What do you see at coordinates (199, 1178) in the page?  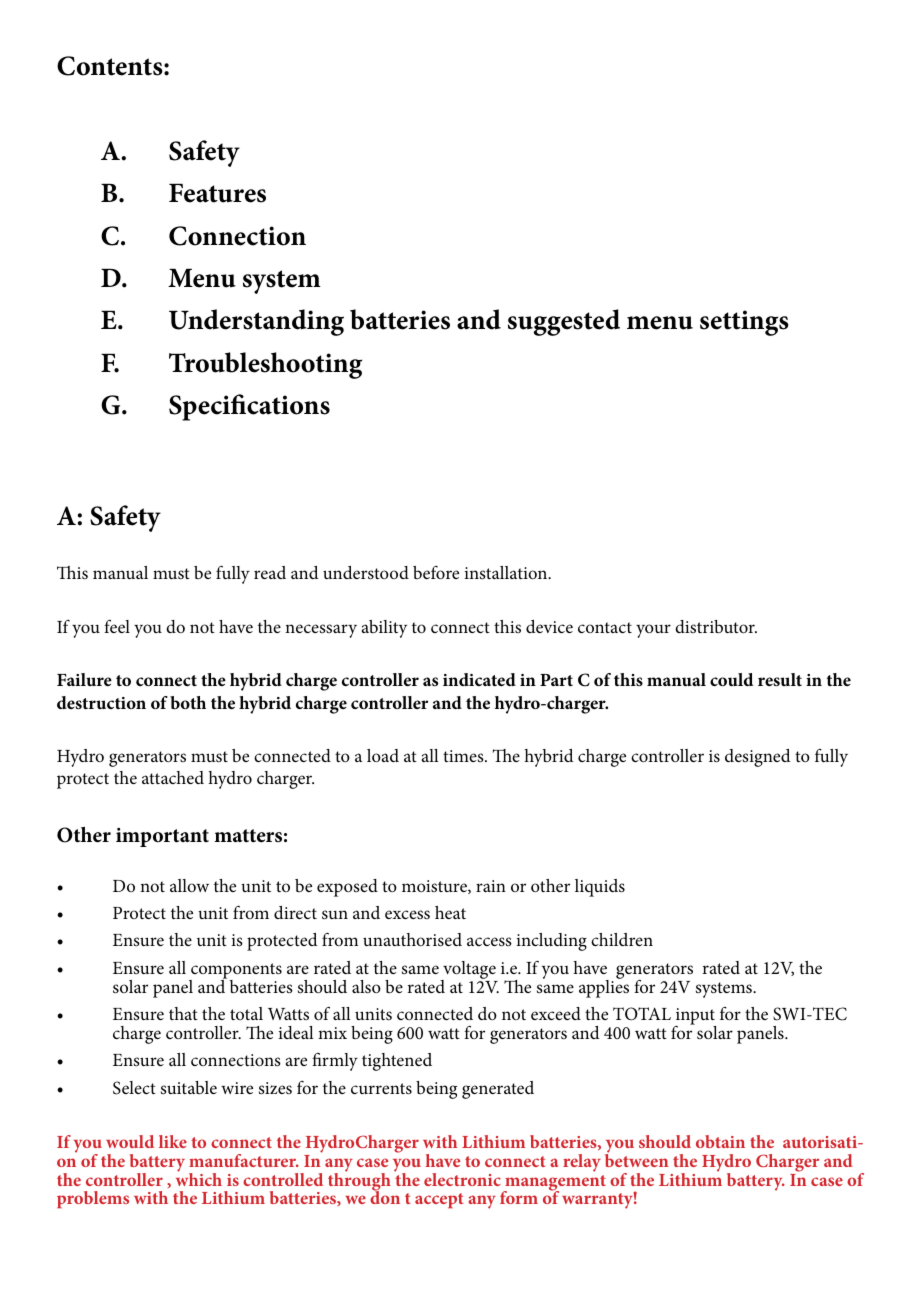 I see `which` at bounding box center [199, 1178].
